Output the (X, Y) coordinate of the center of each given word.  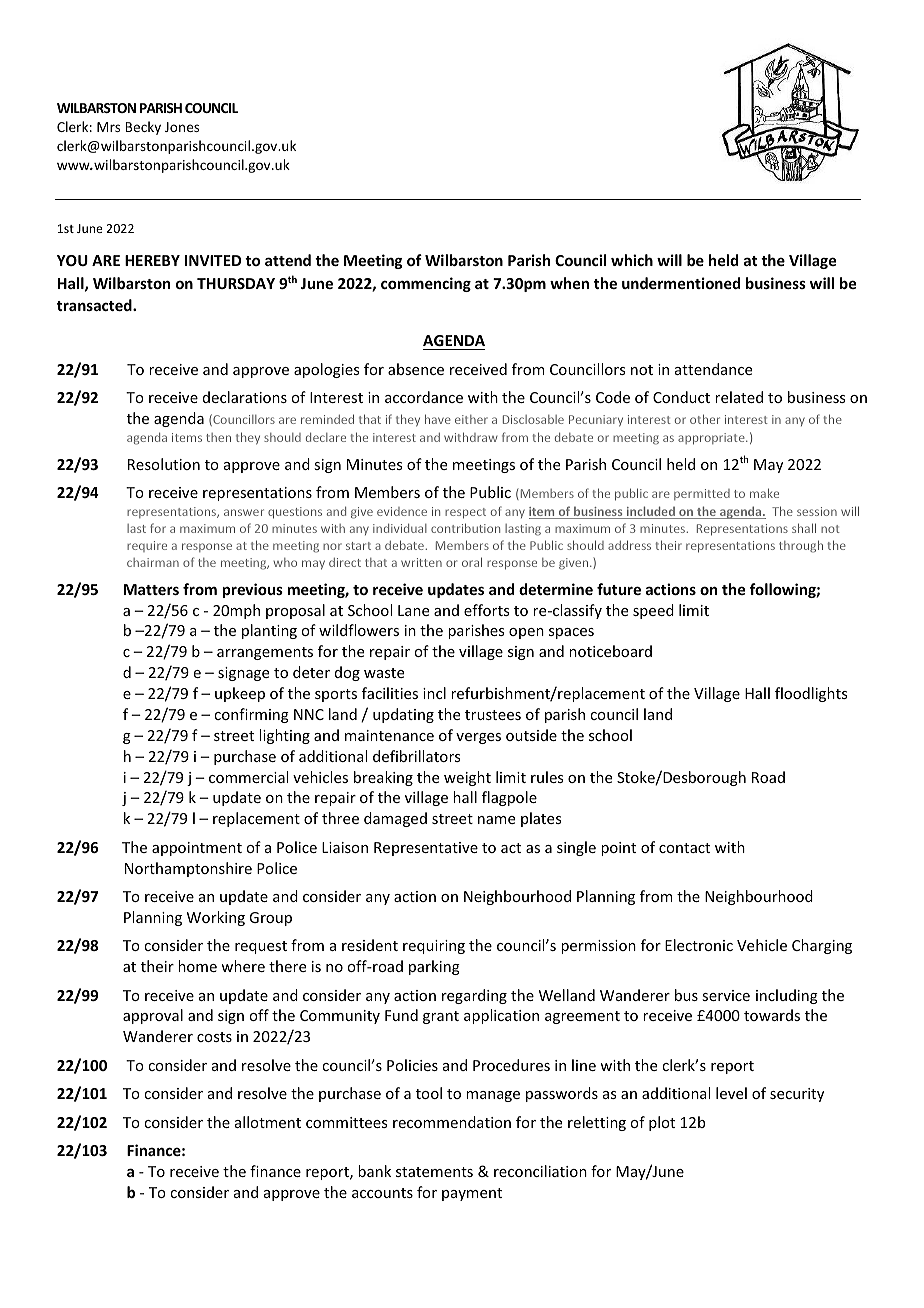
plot (662, 1123)
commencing (426, 284)
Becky (143, 128)
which (632, 260)
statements (434, 1172)
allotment (268, 1122)
